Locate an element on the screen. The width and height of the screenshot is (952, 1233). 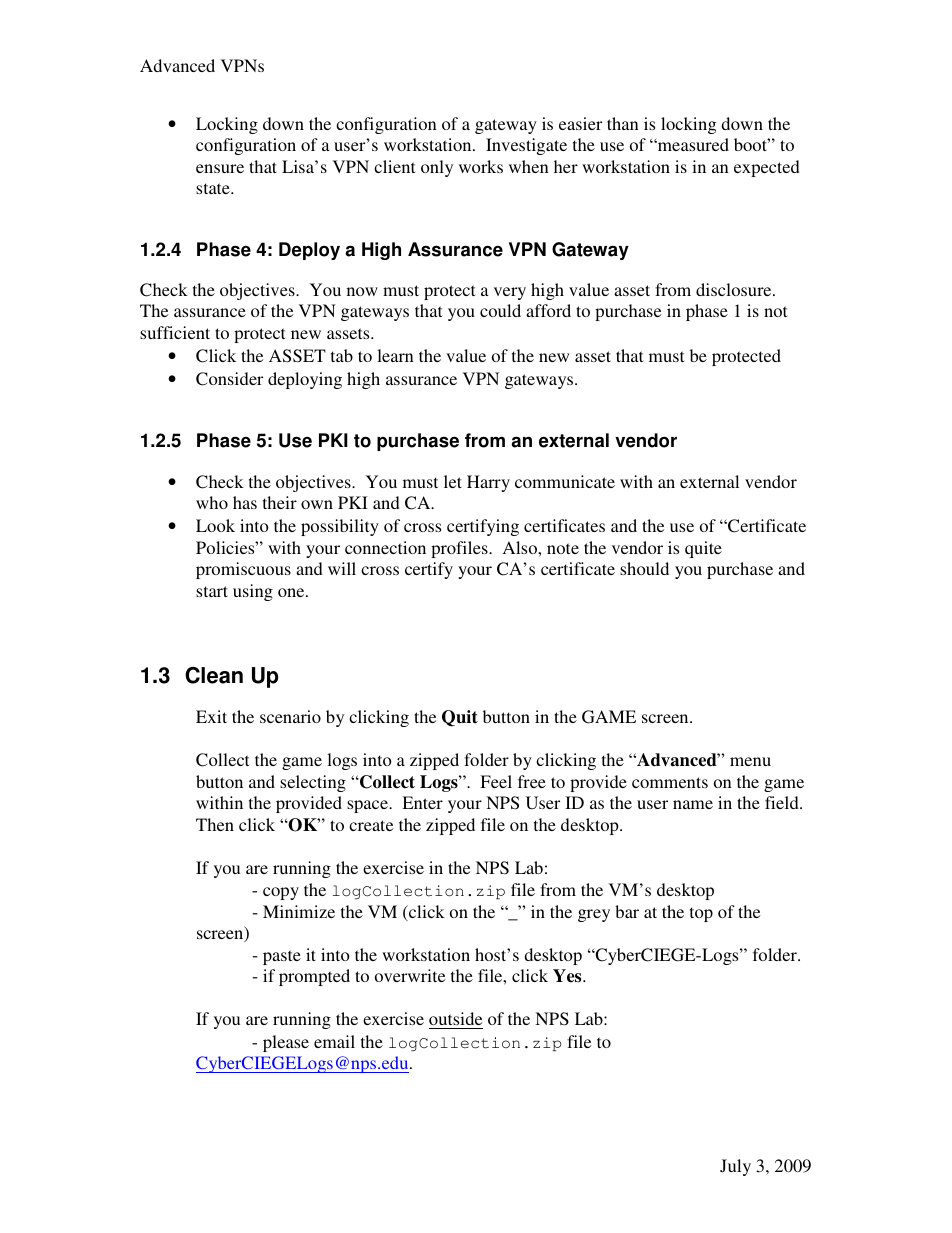
Harry is located at coordinates (488, 483).
